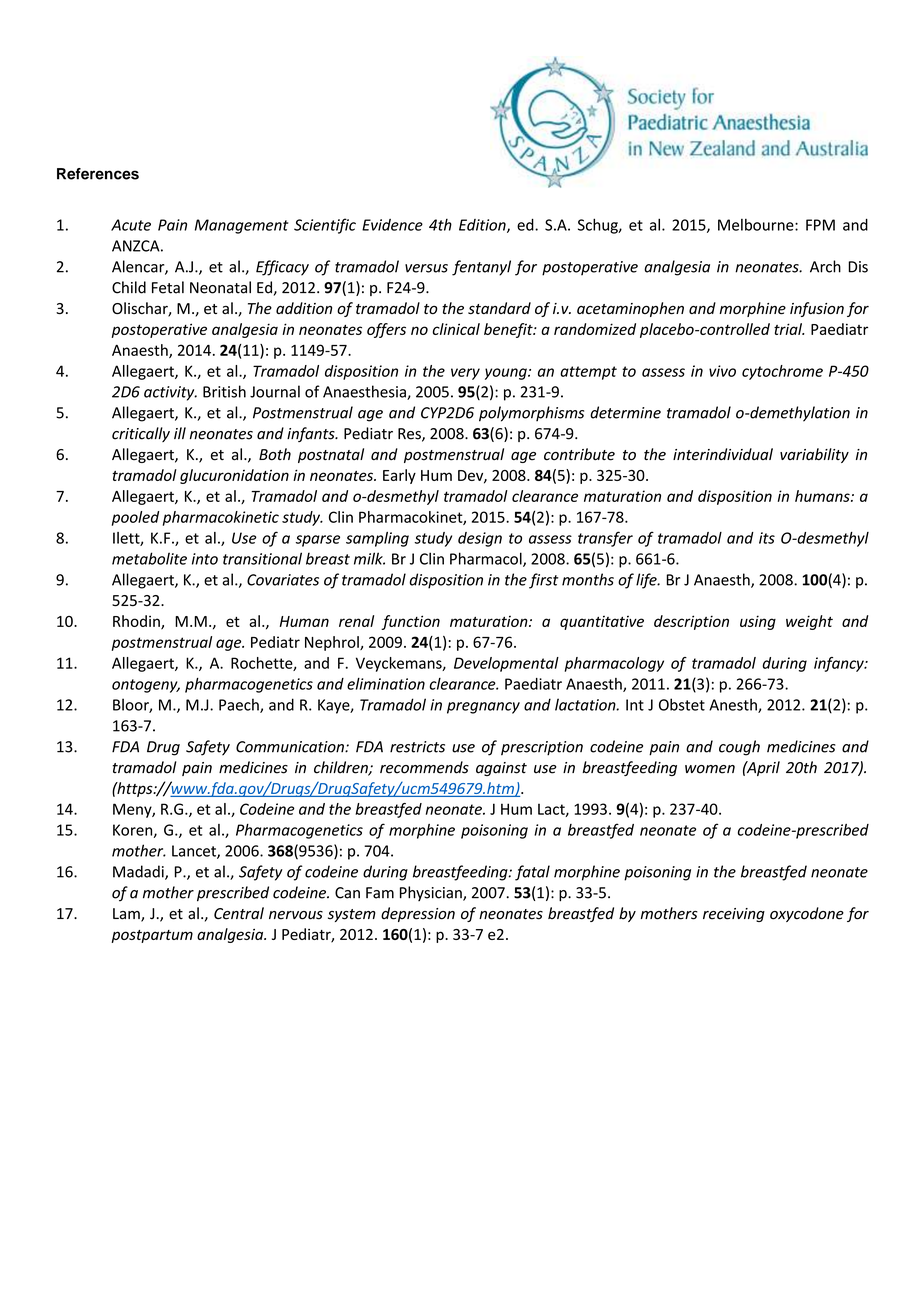 The height and width of the screenshot is (1308, 924). Describe the element at coordinates (483, 226) in the screenshot. I see `Edition` at that location.
